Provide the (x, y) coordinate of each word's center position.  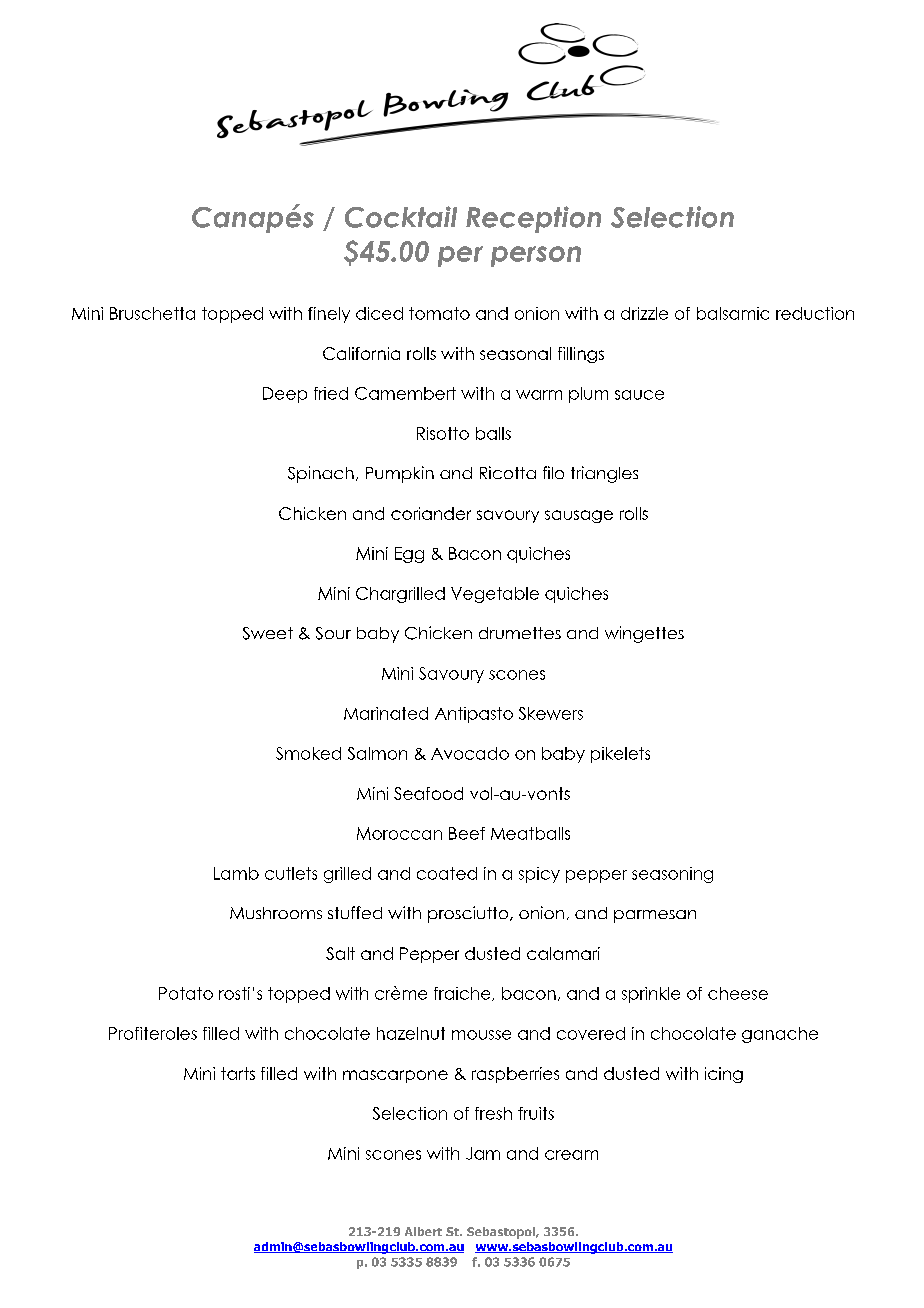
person (536, 256)
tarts (238, 1073)
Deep (285, 395)
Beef (467, 833)
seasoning (672, 875)
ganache (780, 1035)
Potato (186, 993)
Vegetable (495, 595)
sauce (639, 395)
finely (329, 315)
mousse (481, 1035)
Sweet (268, 633)
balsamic (733, 313)
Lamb (236, 873)
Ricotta (508, 472)
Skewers (551, 713)
